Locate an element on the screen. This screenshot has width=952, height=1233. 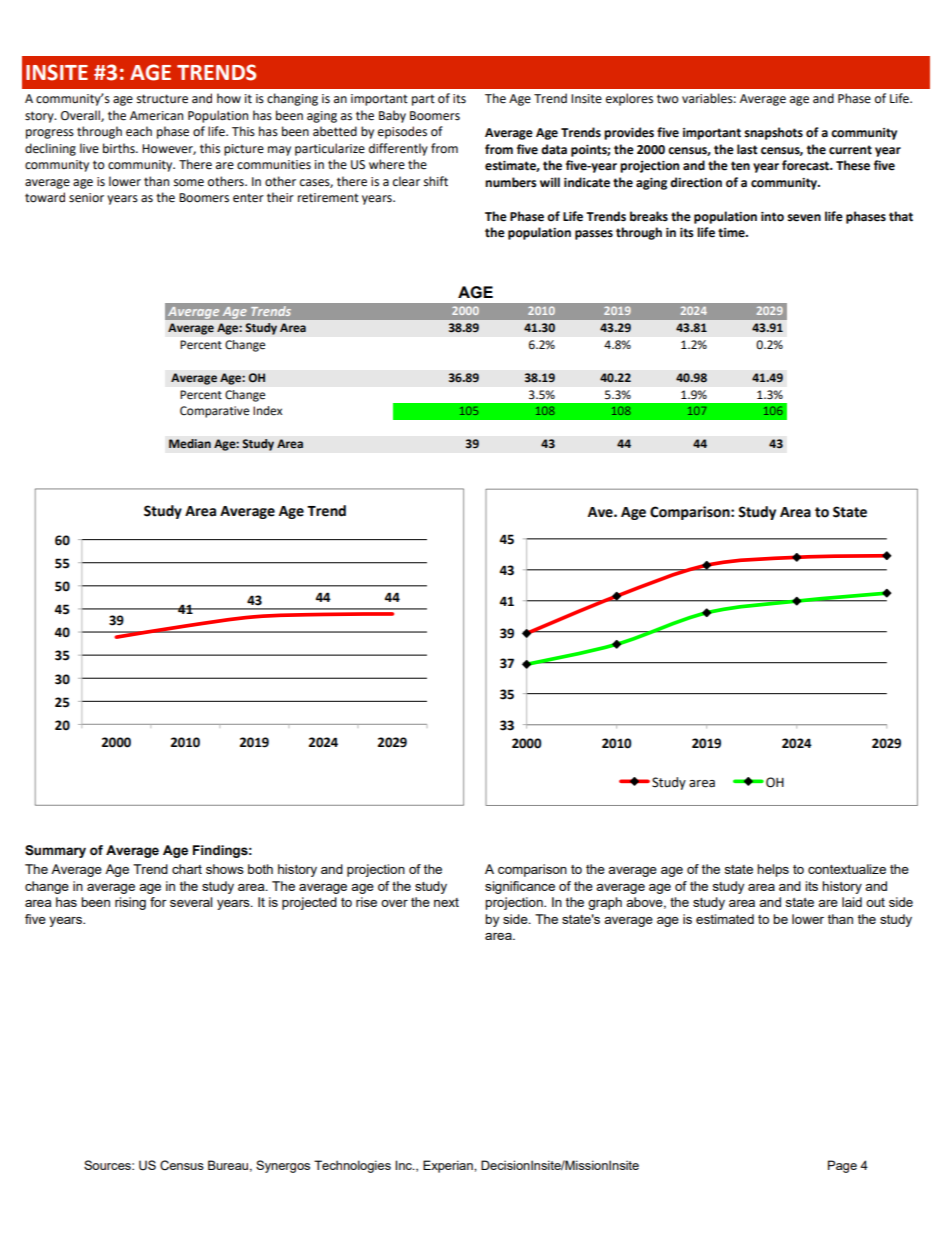
Technologies is located at coordinates (352, 1166).
